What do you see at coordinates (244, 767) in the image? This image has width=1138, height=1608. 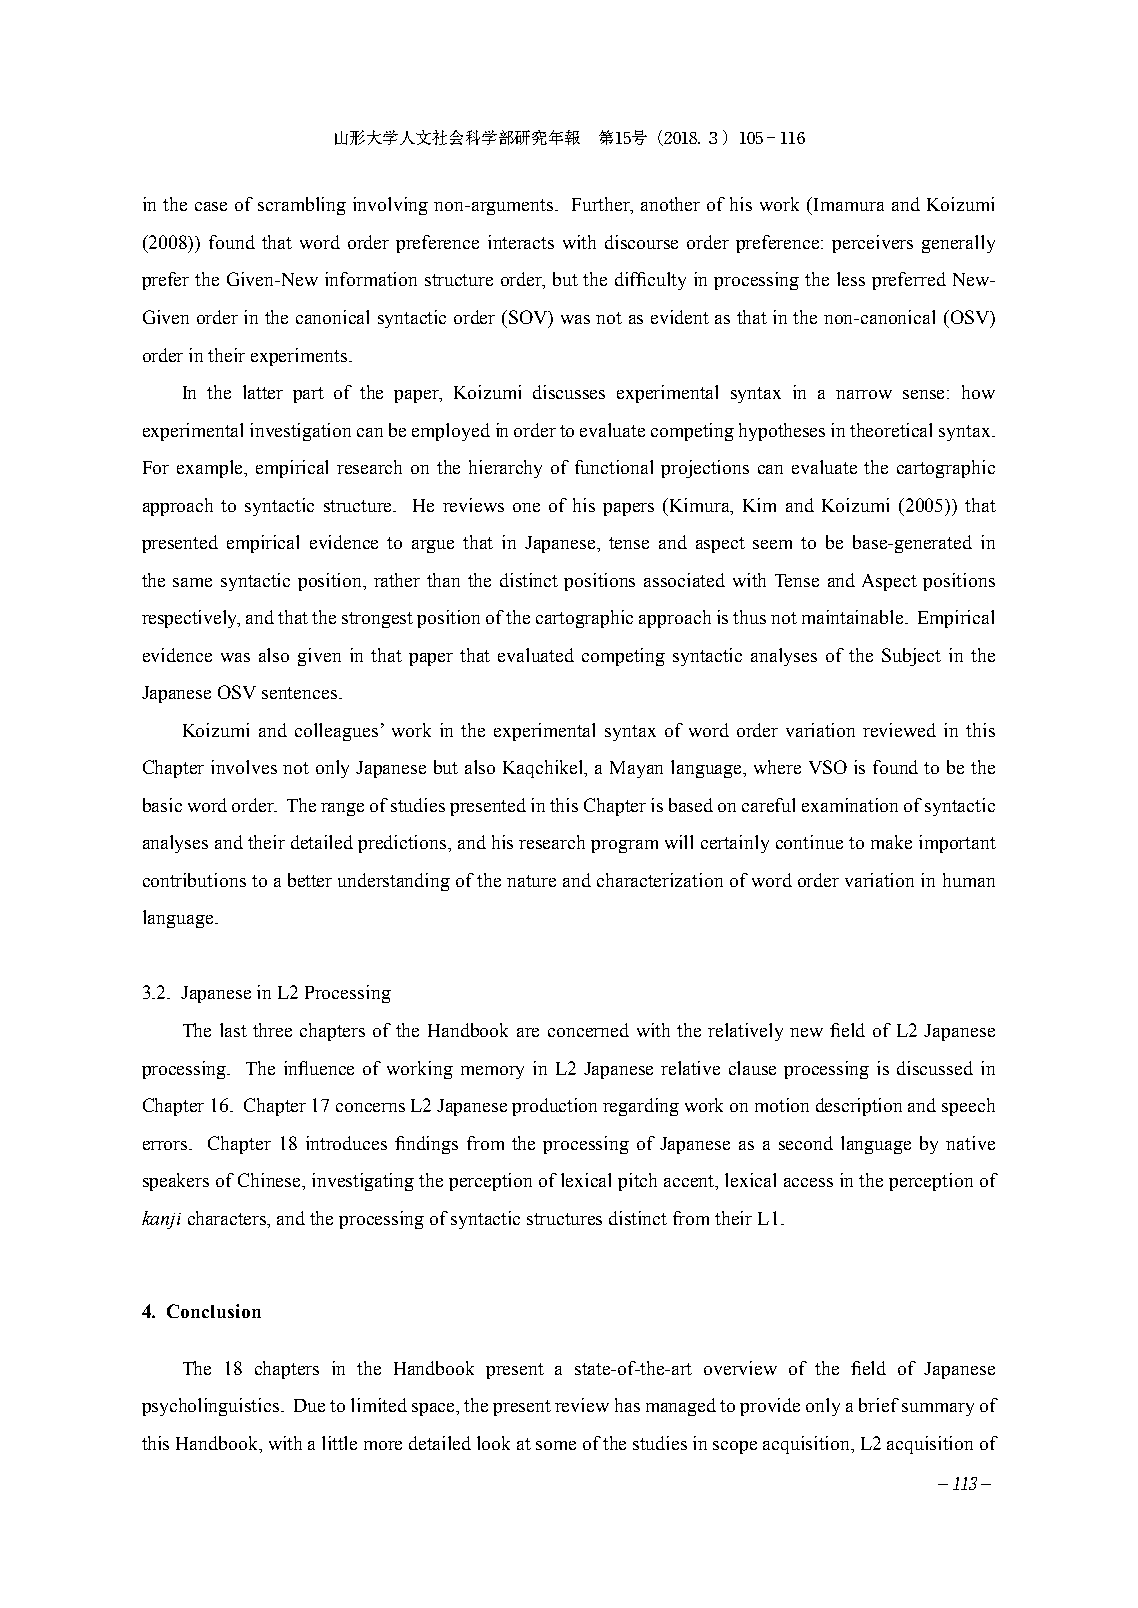 I see `involves` at bounding box center [244, 767].
